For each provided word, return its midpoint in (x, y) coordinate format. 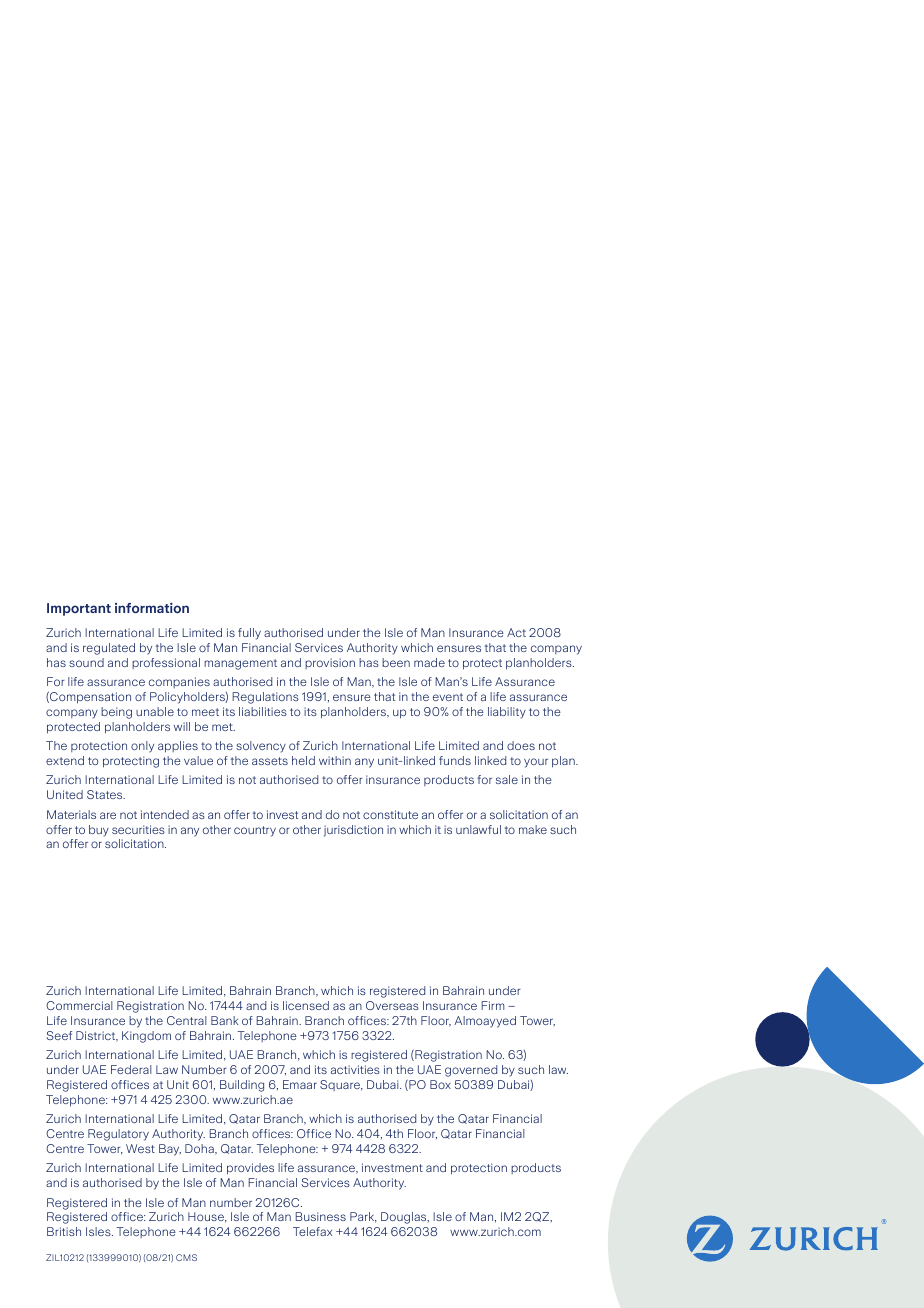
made (429, 662)
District (97, 1036)
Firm (492, 1005)
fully (249, 634)
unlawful (478, 829)
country (255, 831)
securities (138, 829)
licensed (306, 1005)
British (64, 1231)
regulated (109, 649)
